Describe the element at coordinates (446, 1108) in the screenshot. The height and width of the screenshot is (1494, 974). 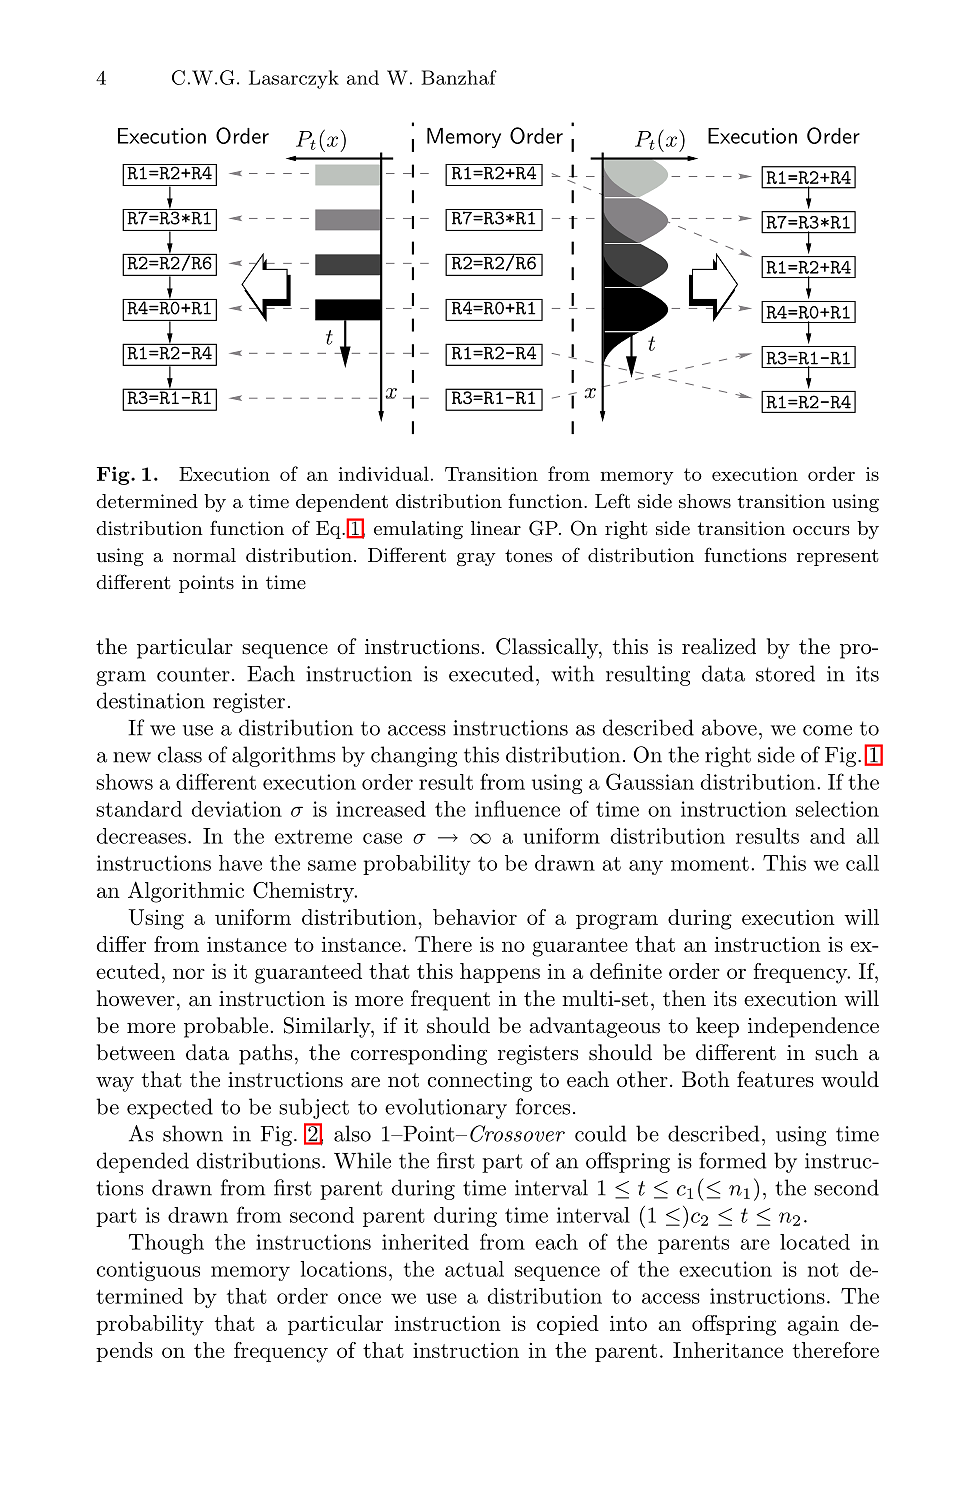
I see `evolutionary` at that location.
